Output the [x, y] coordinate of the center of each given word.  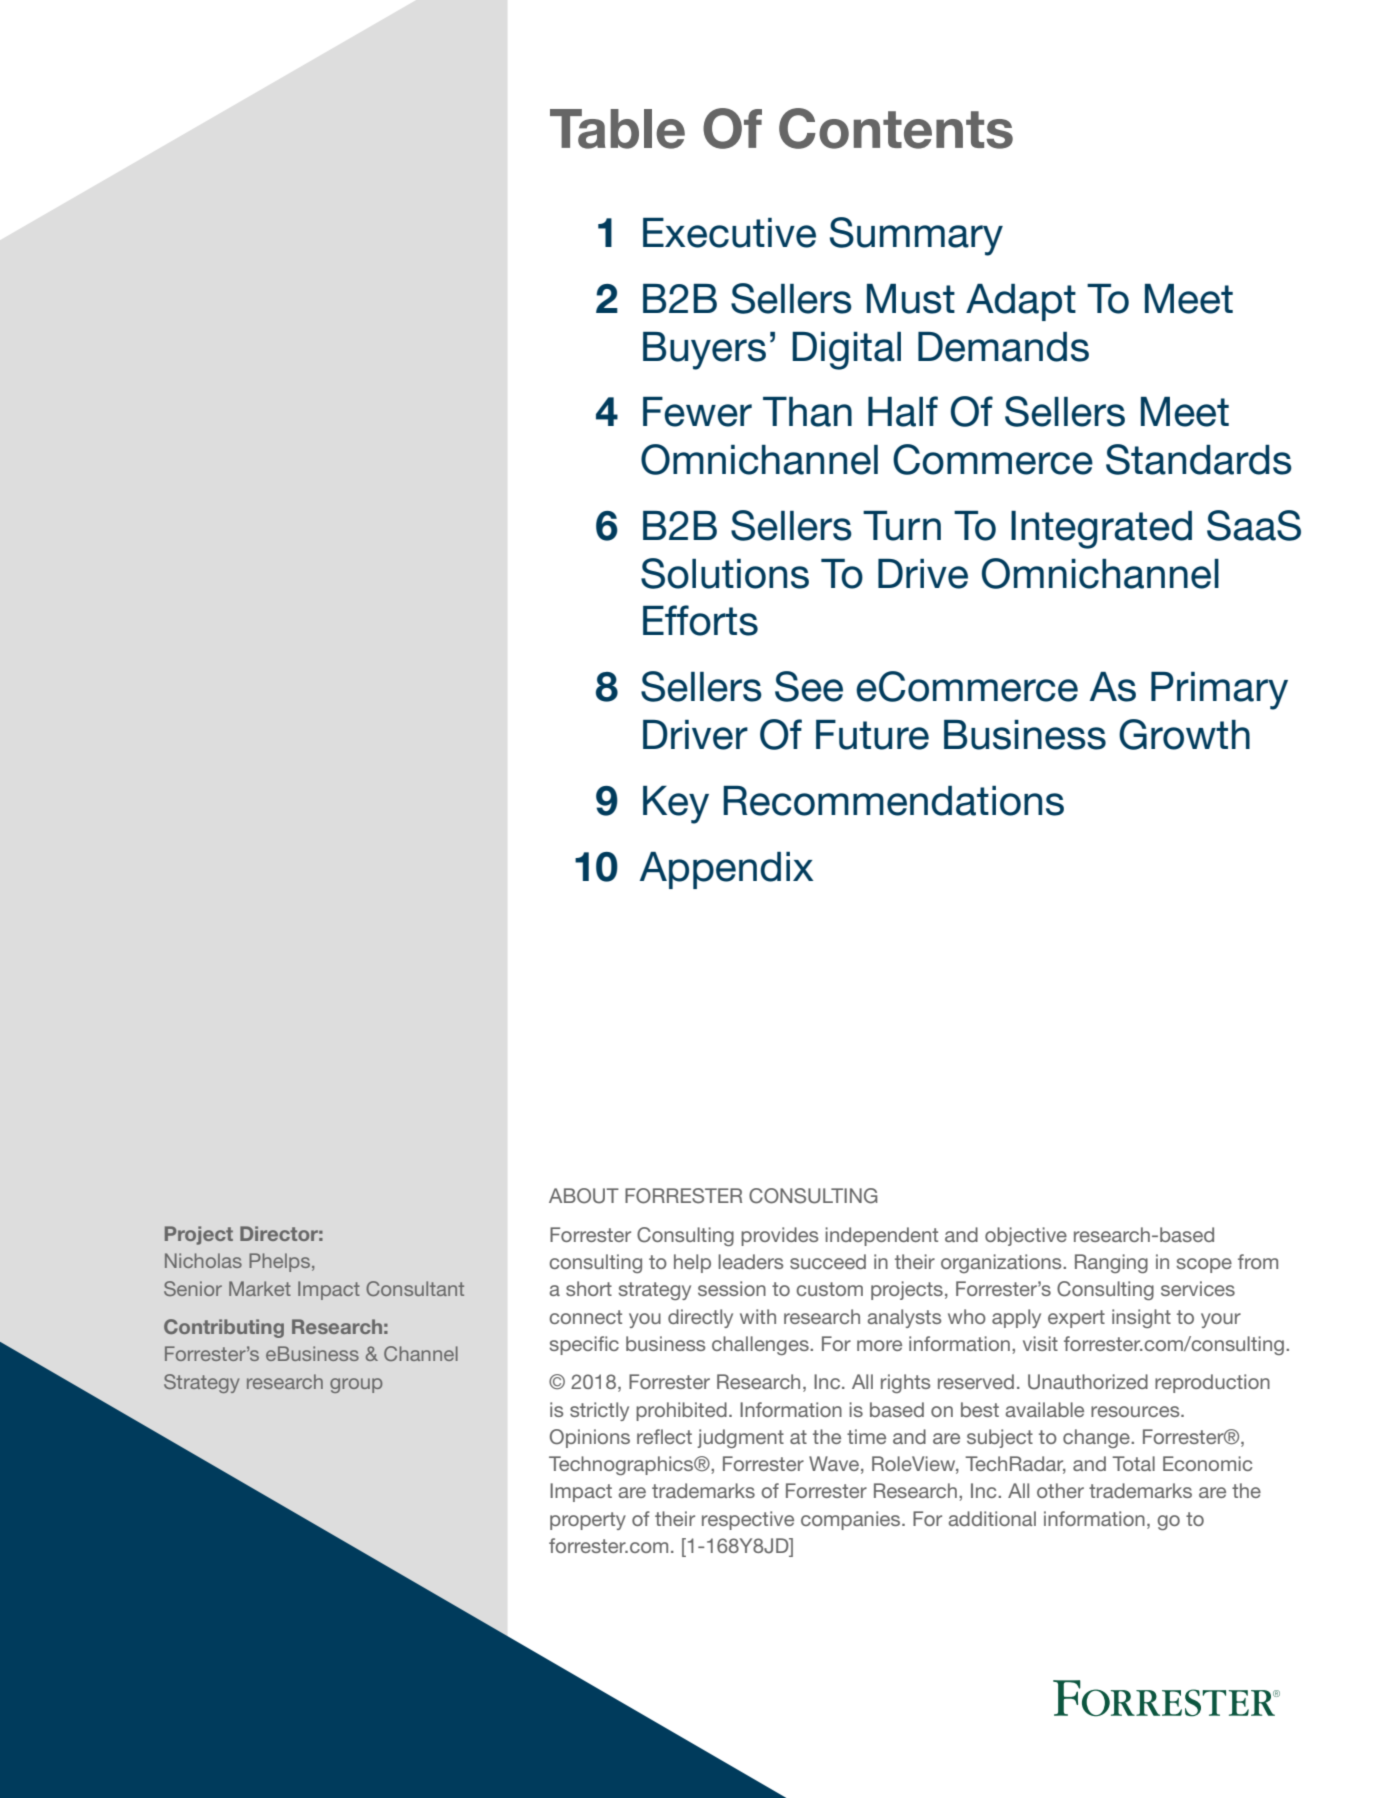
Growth [1184, 734]
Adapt [1021, 302]
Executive [729, 233]
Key [676, 805]
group [356, 1385]
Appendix [727, 870]
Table [617, 129]
